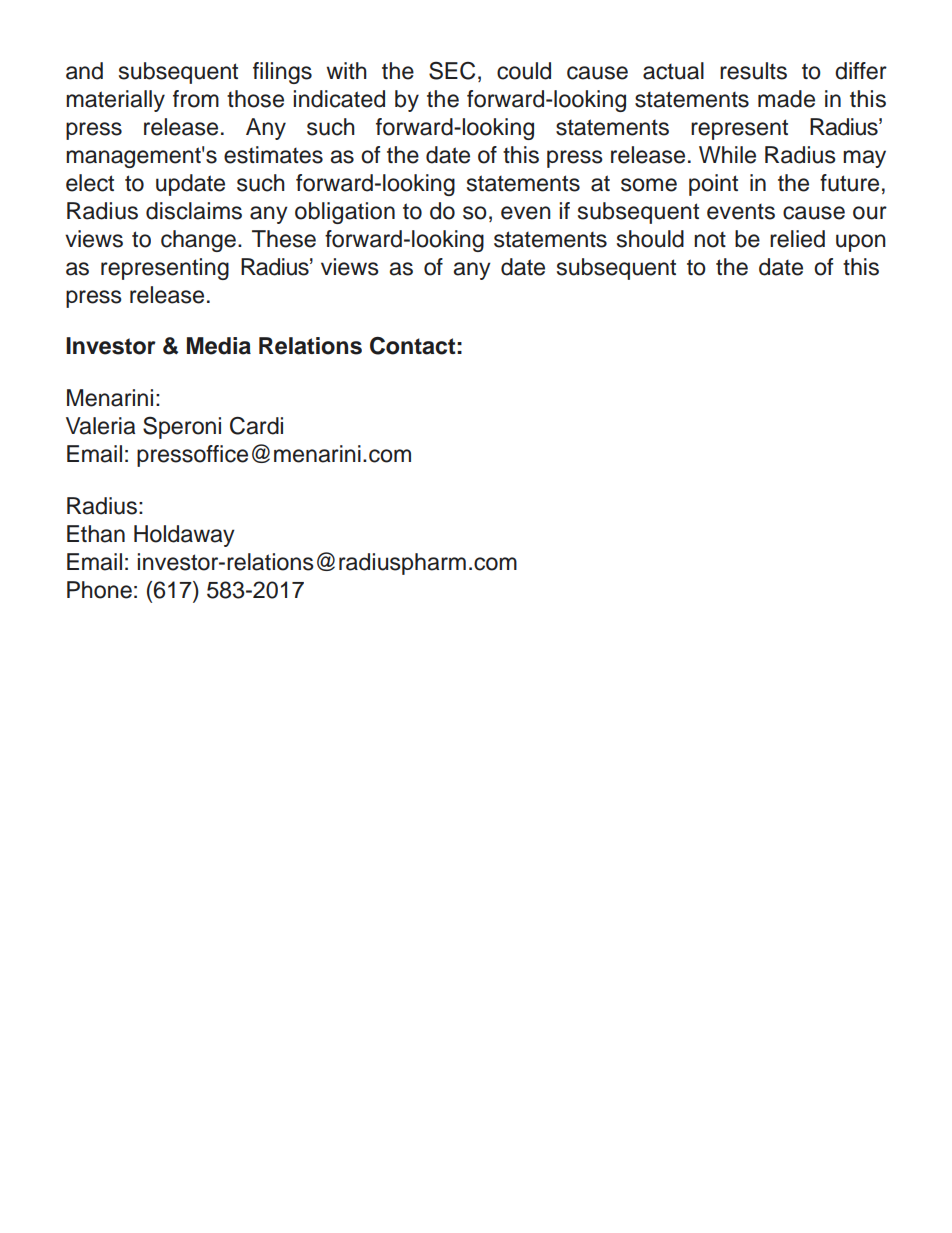  I want to click on should, so click(650, 239).
